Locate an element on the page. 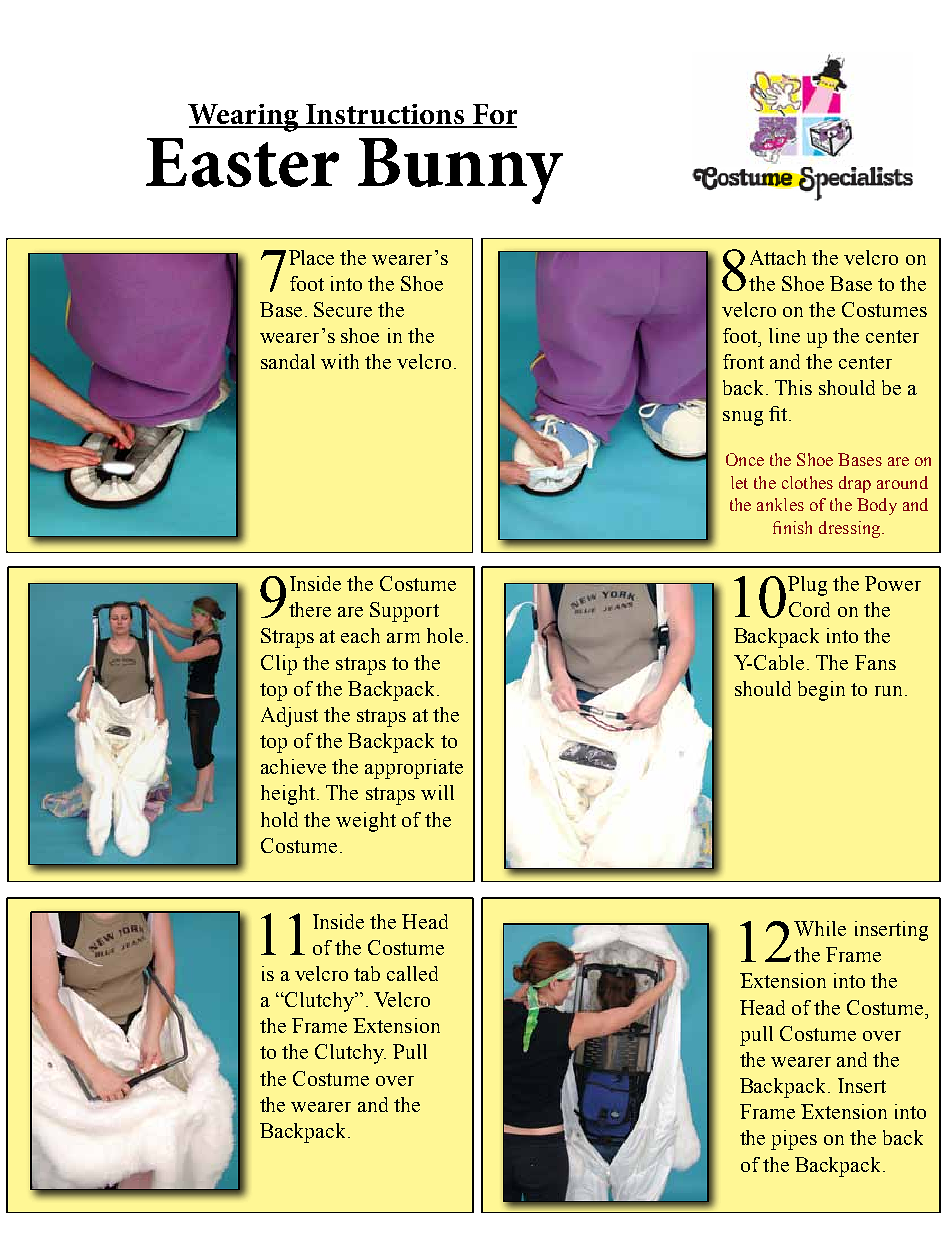 This document has height=1233, width=952. clothes is located at coordinates (807, 482).
